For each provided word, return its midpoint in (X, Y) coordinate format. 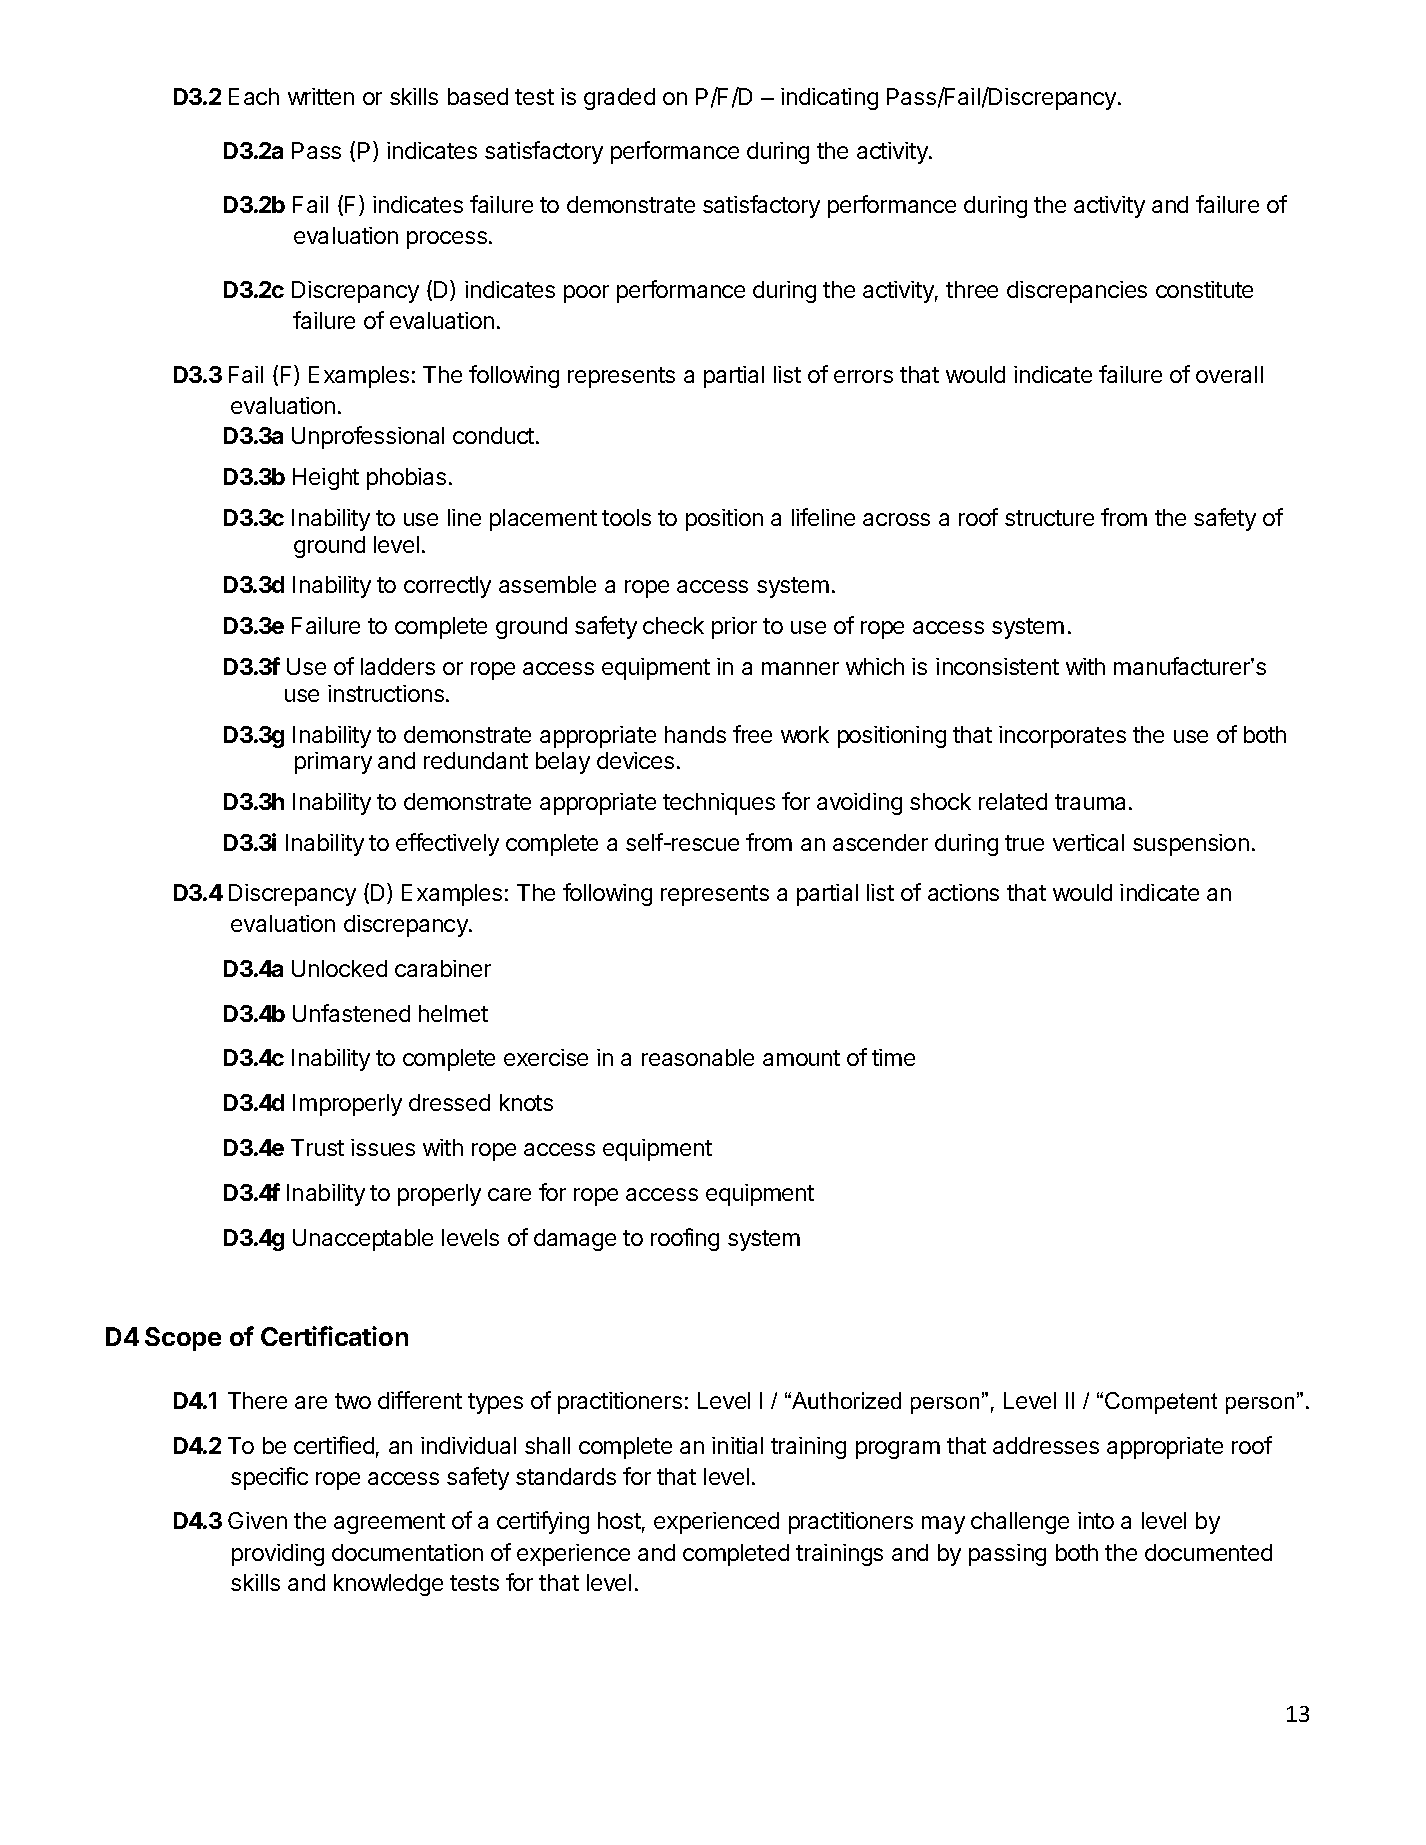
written (321, 96)
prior (734, 628)
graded (619, 99)
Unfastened (351, 1013)
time (893, 1057)
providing (278, 1555)
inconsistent (997, 666)
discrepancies (1077, 292)
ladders (398, 666)
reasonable (698, 1057)
